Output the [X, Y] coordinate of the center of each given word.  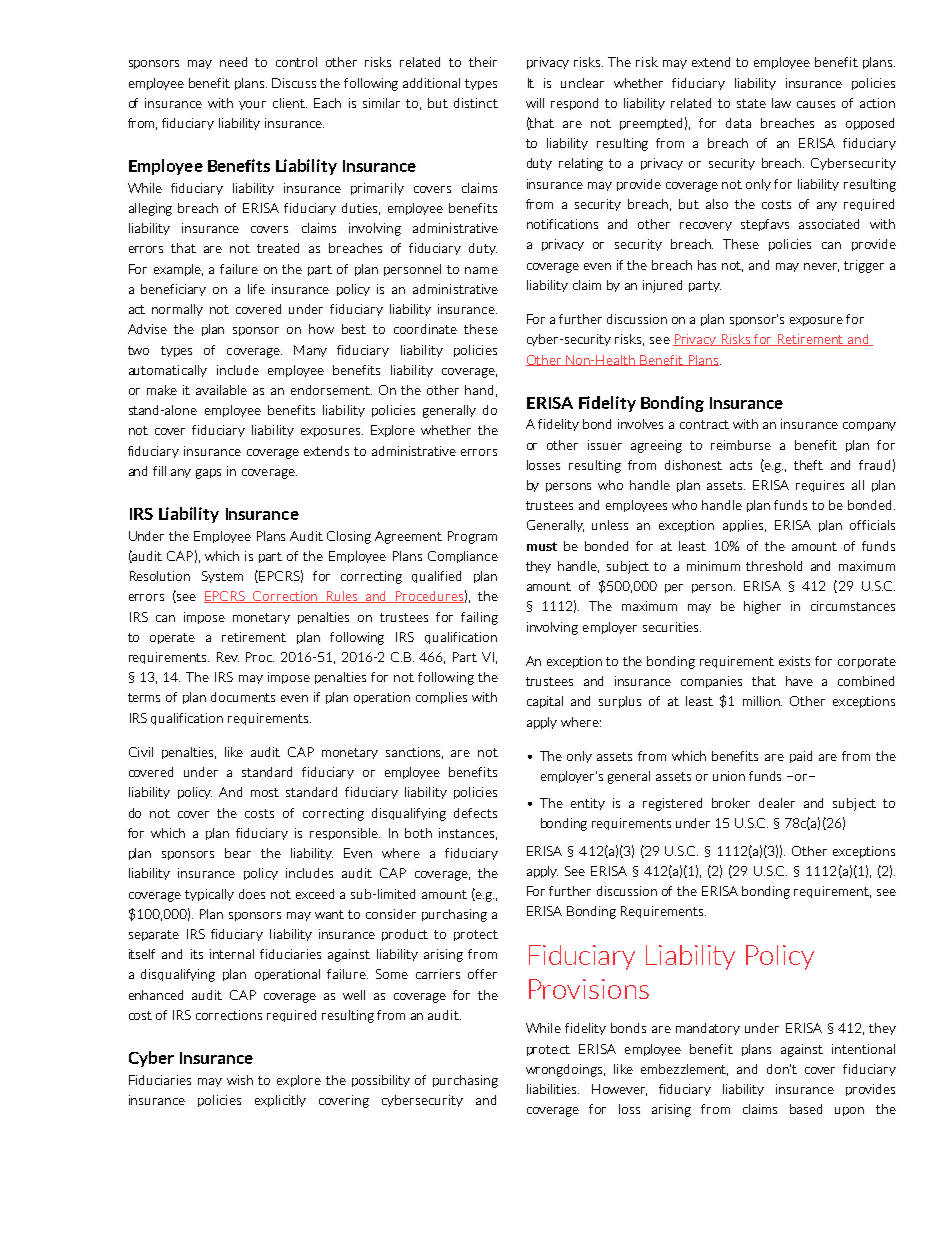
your [252, 105]
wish [240, 1080]
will [535, 103]
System [222, 577]
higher [762, 607]
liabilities [553, 1089]
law [781, 103]
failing [479, 618]
